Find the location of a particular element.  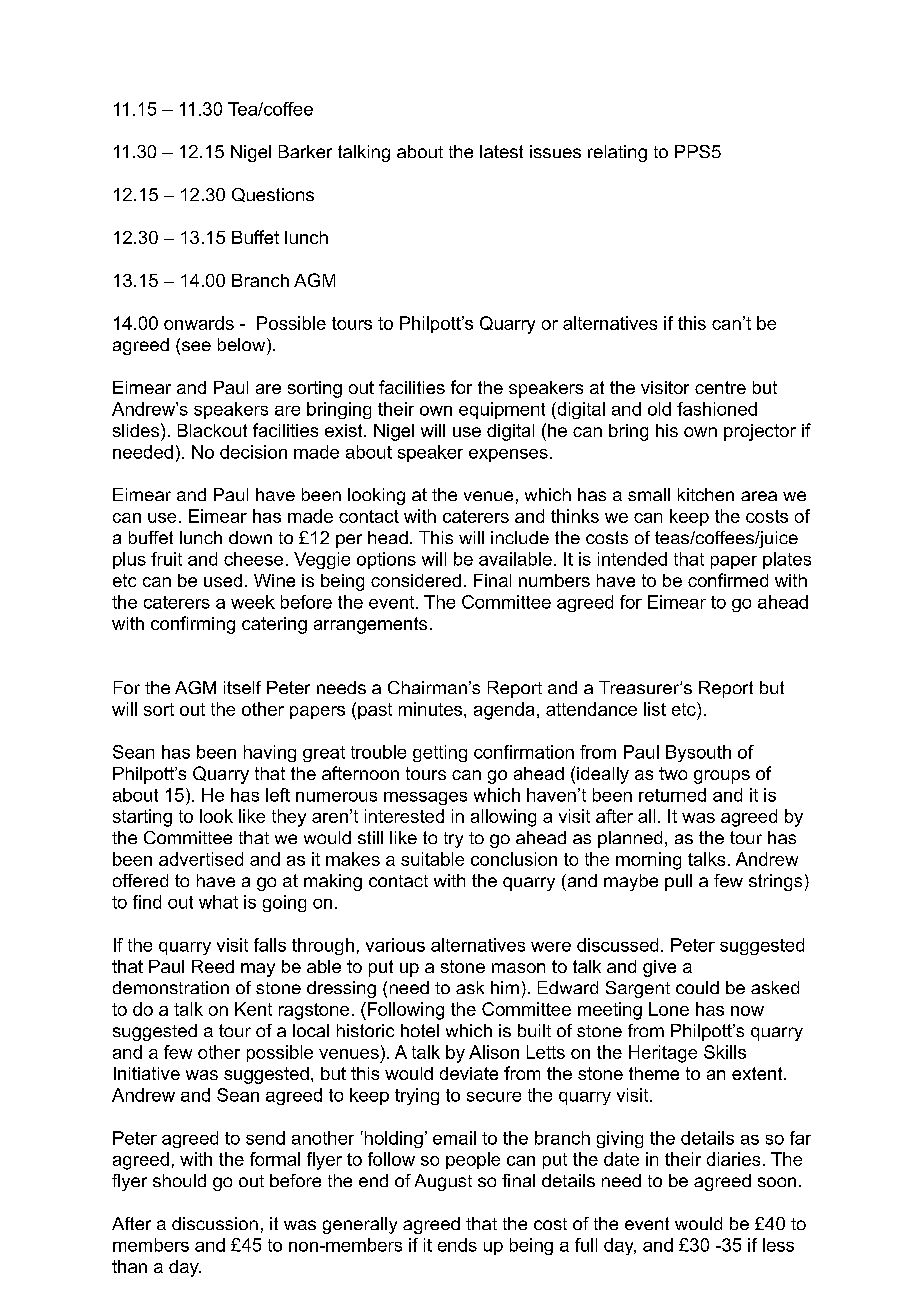

latest is located at coordinates (501, 151).
